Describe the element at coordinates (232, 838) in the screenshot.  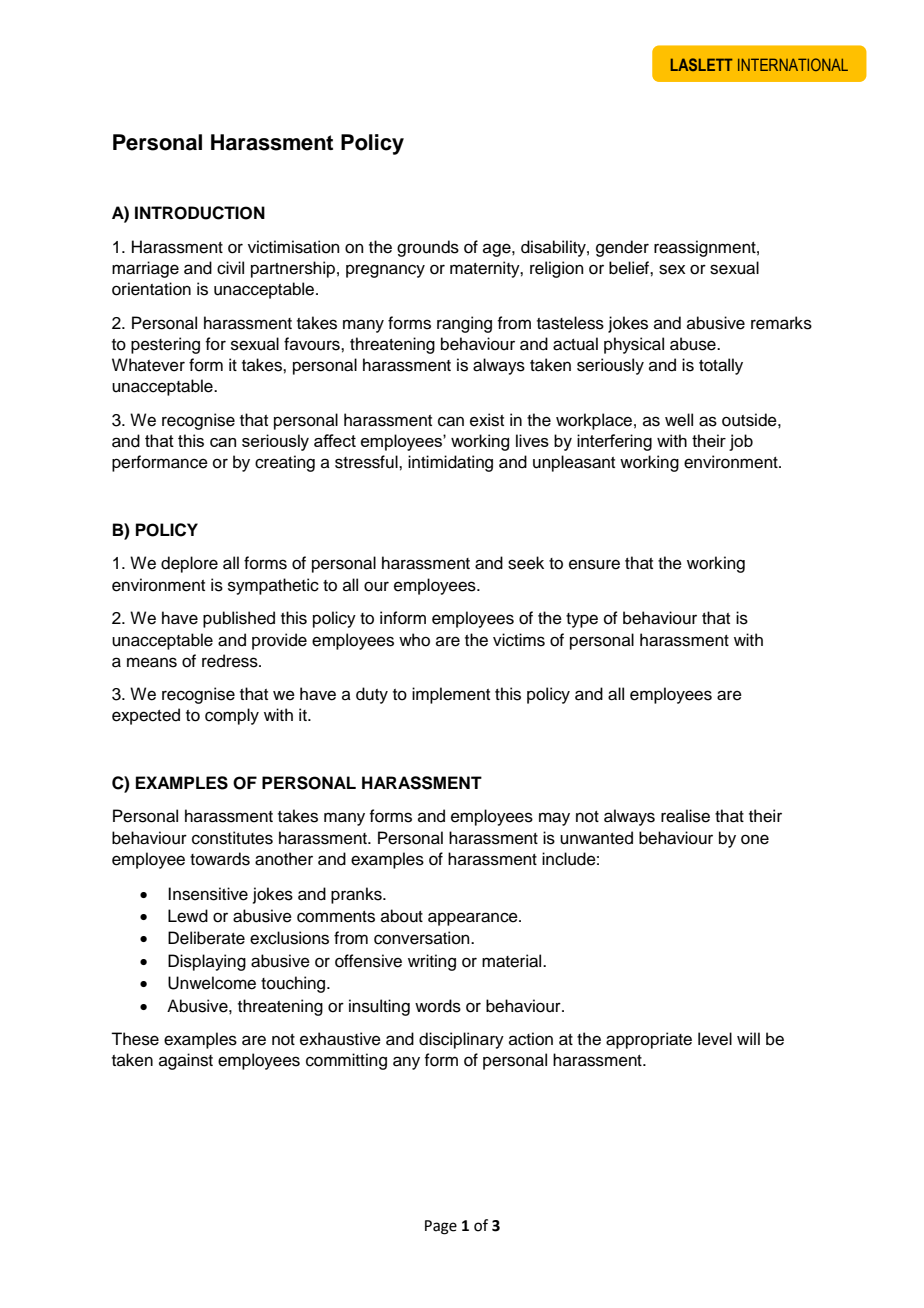
I see `constitutes` at that location.
